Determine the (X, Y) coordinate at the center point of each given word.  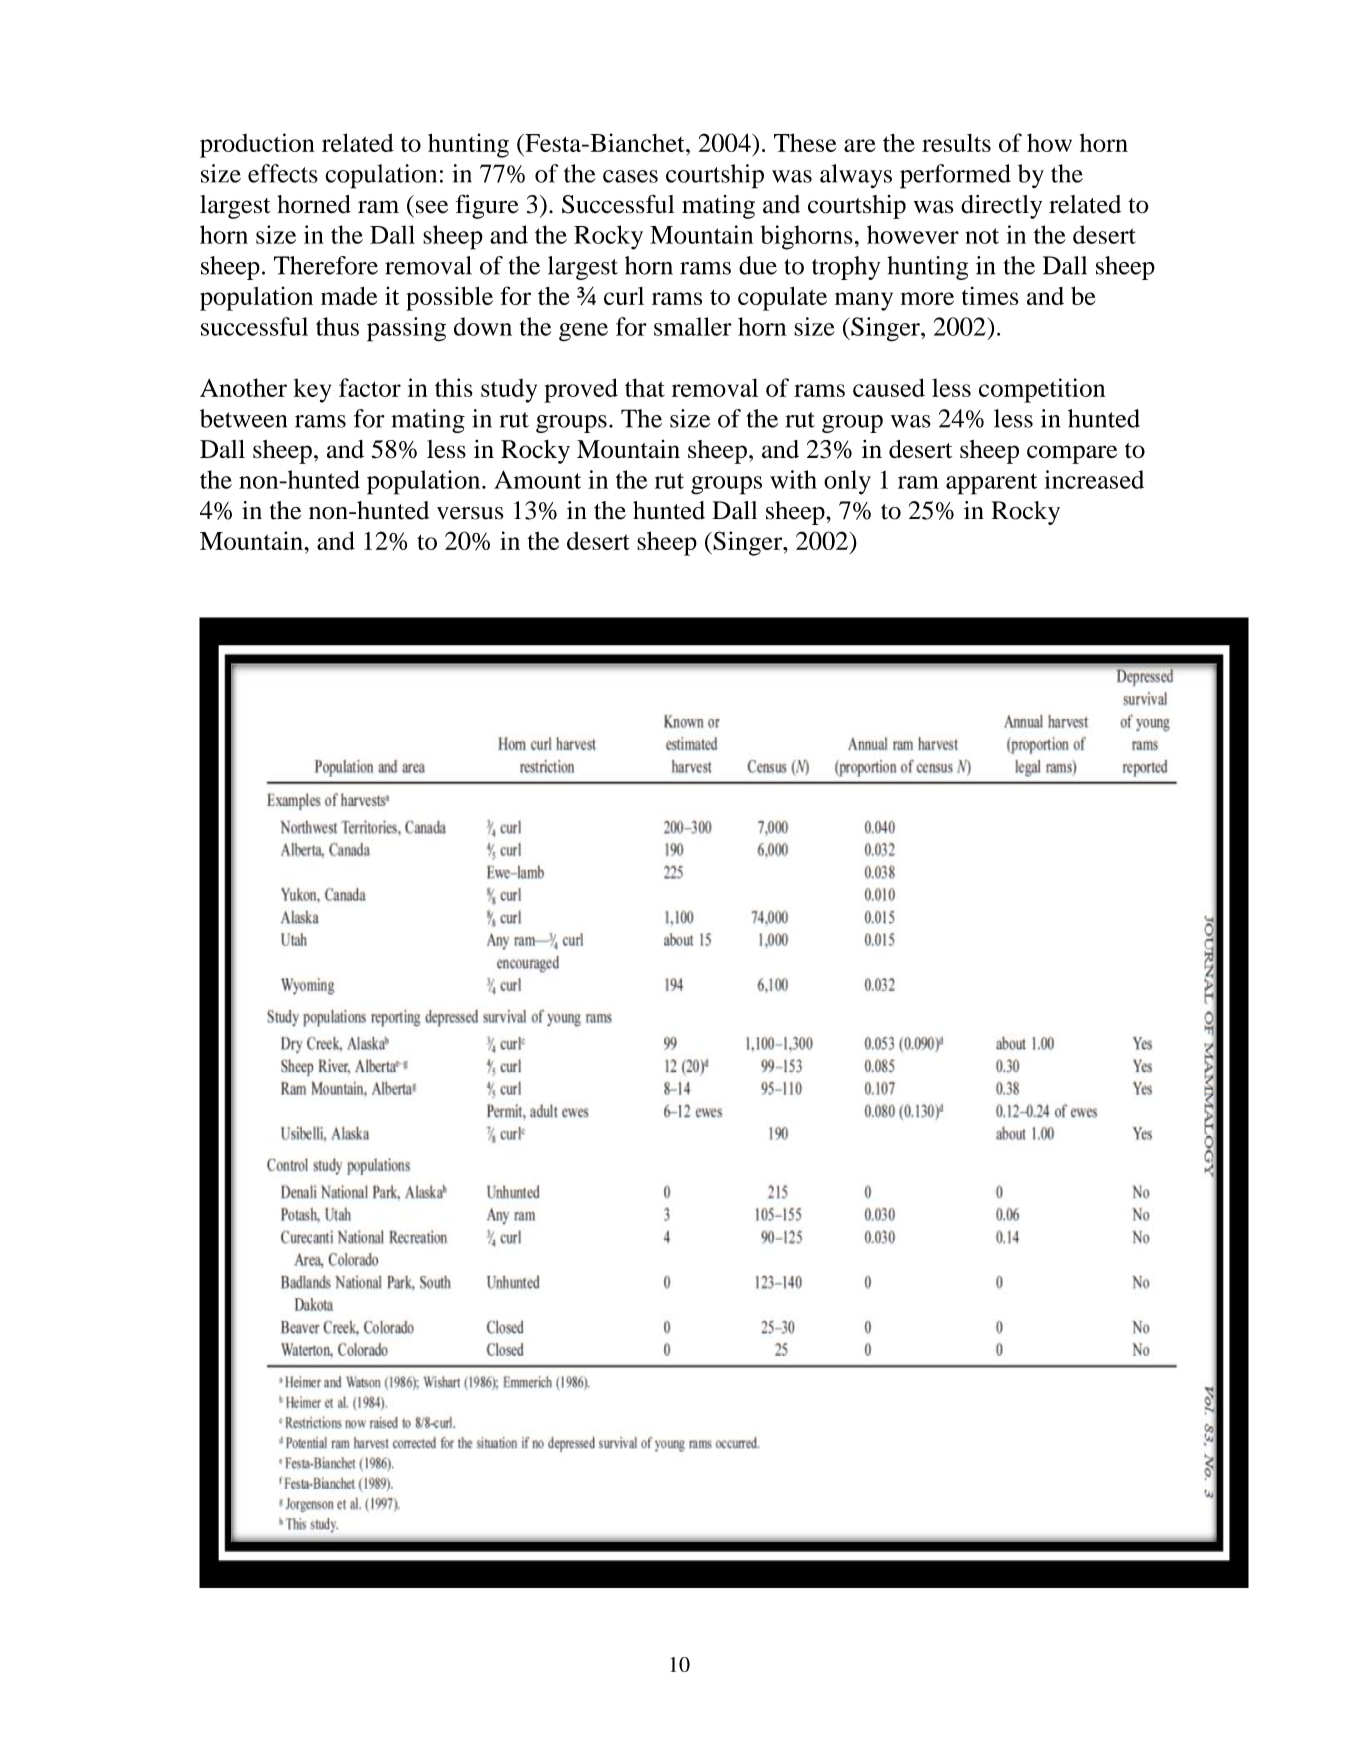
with (793, 479)
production (257, 145)
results (956, 142)
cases (630, 176)
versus (470, 513)
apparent (991, 484)
